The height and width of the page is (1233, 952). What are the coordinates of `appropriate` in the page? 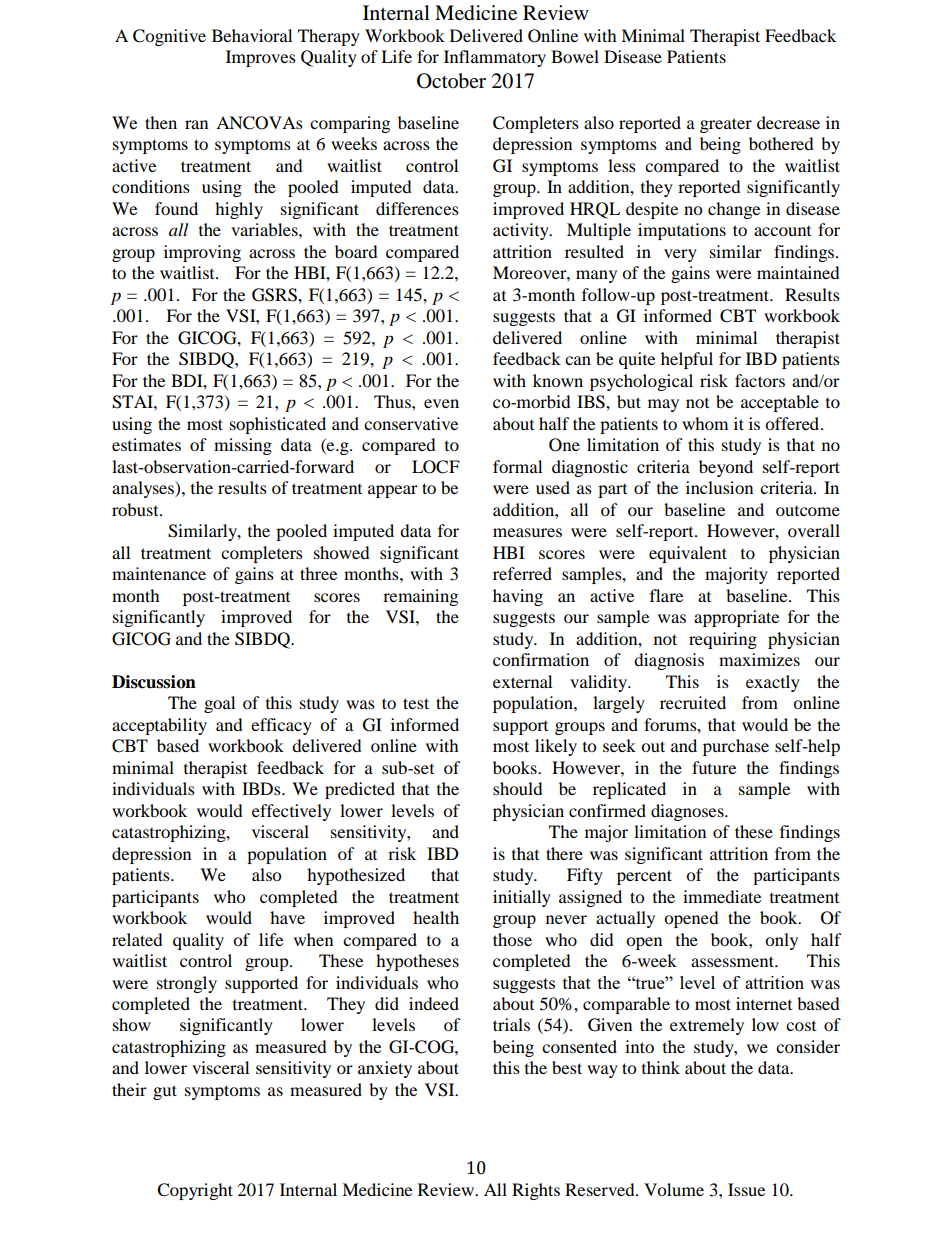 It's located at (736, 618).
